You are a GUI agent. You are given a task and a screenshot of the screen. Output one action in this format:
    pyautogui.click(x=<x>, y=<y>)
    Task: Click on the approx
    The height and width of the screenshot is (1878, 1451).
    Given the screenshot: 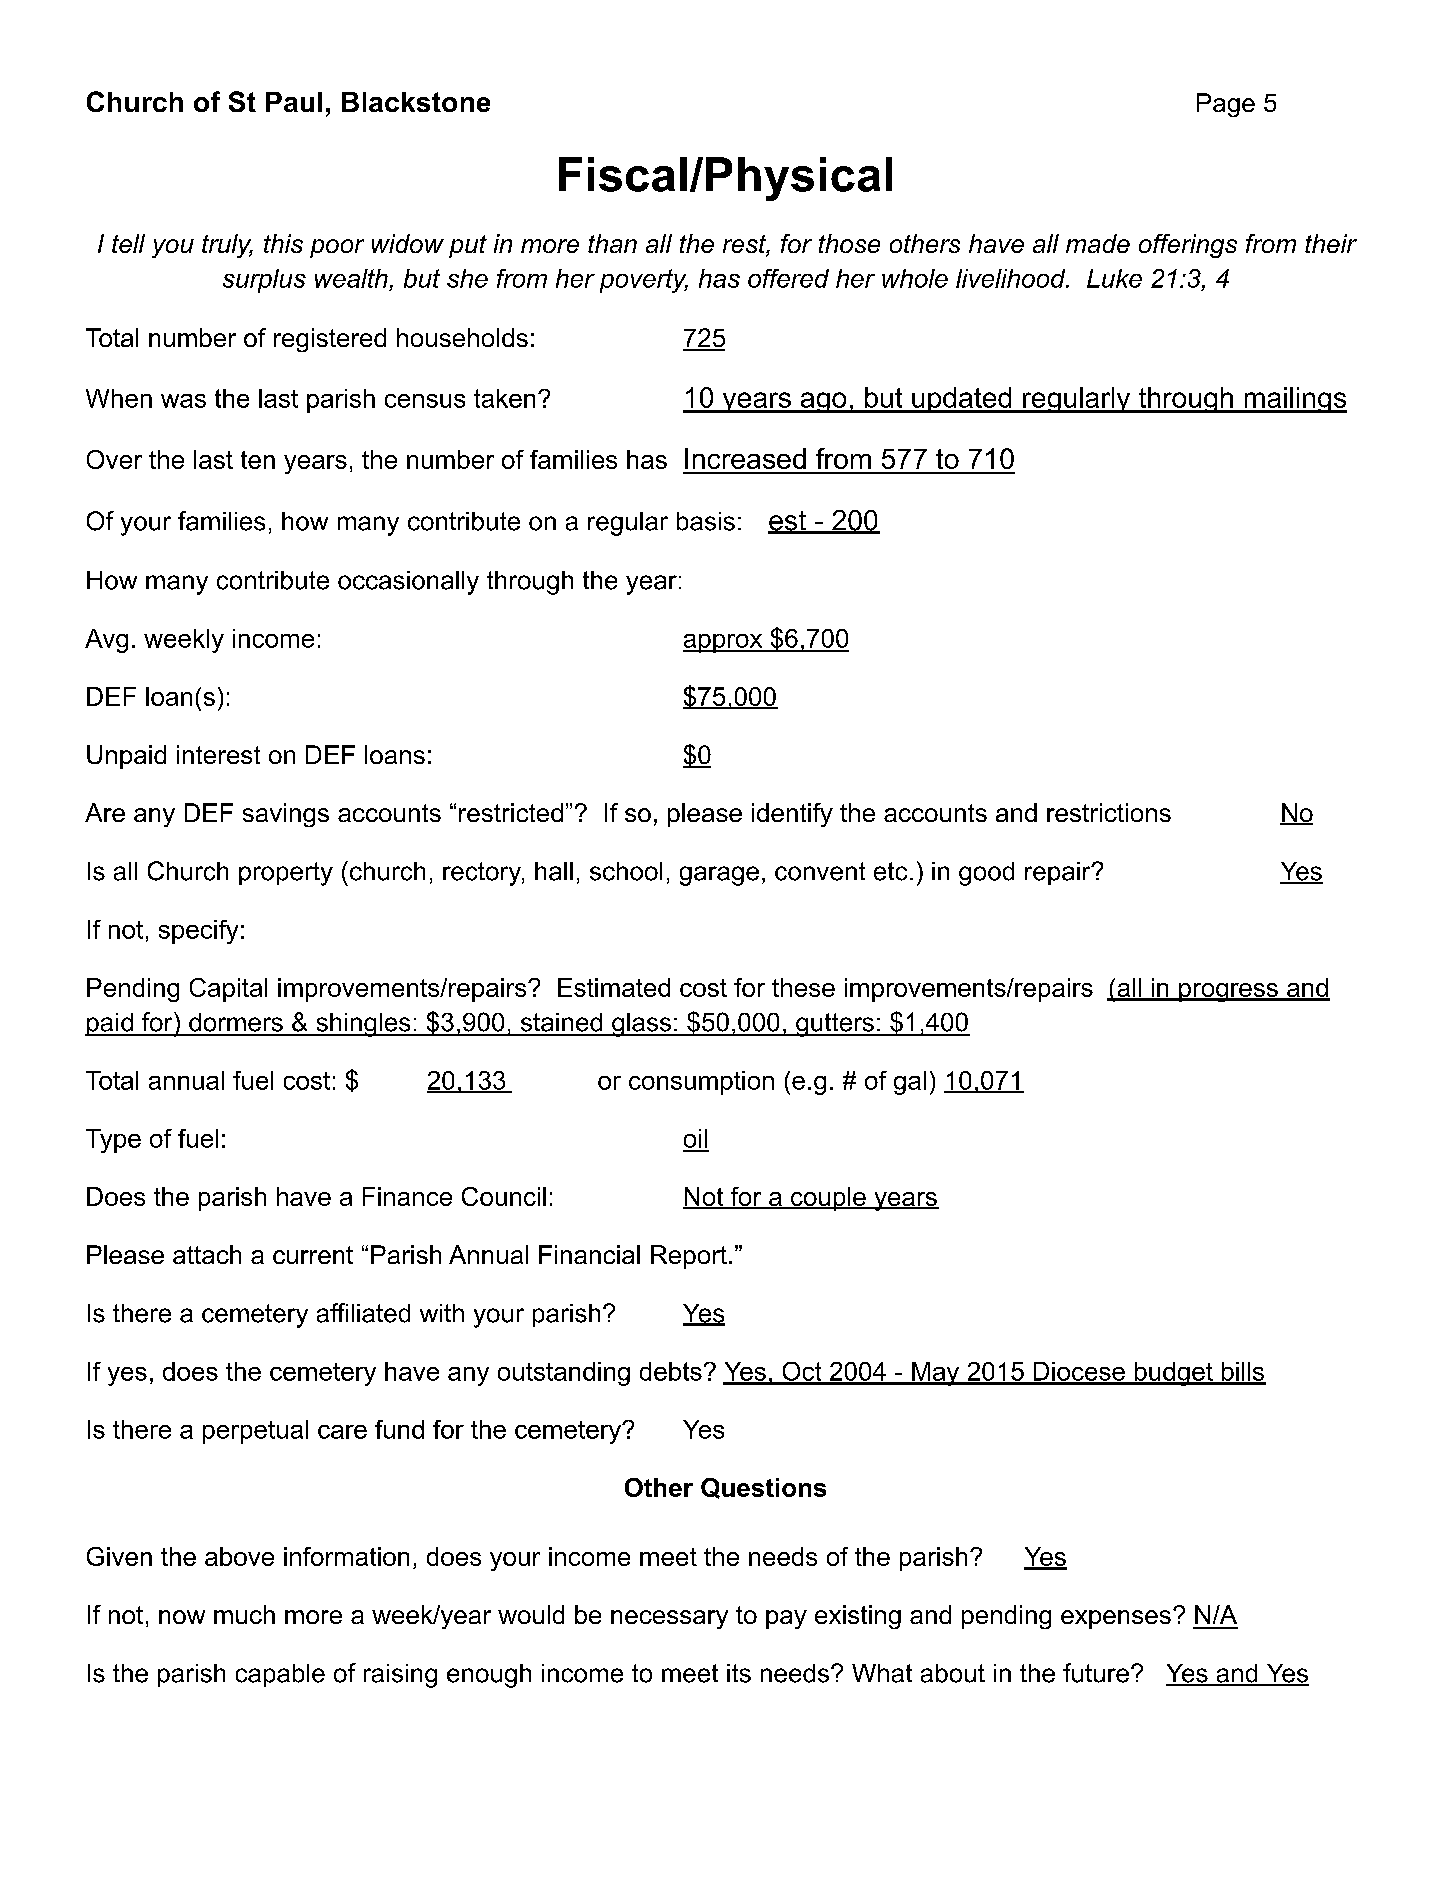 What is the action you would take?
    pyautogui.click(x=724, y=643)
